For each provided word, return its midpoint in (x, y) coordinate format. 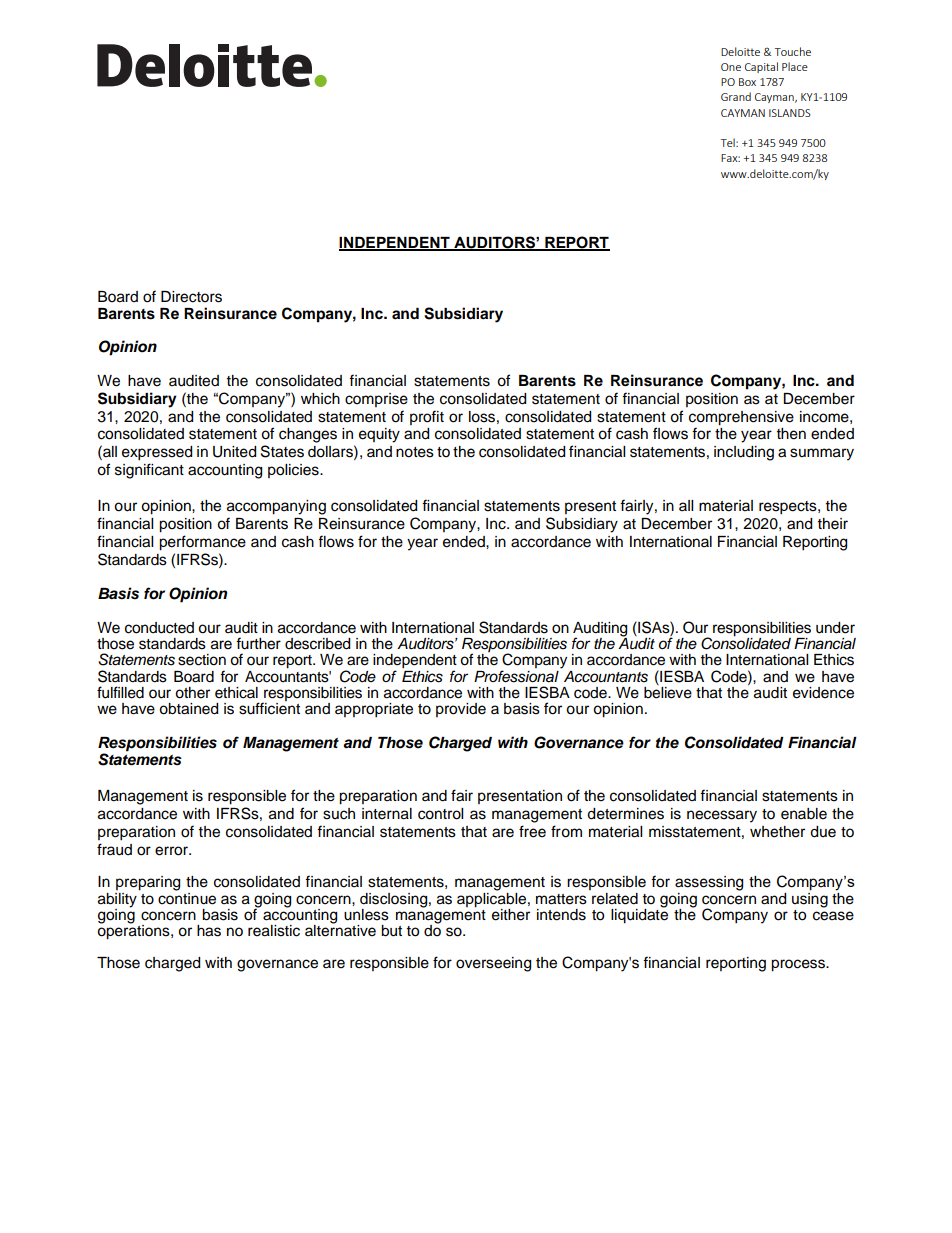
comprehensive (741, 418)
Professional (516, 676)
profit (427, 417)
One (731, 67)
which (320, 399)
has (209, 931)
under (835, 628)
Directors (191, 297)
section (202, 660)
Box (747, 82)
